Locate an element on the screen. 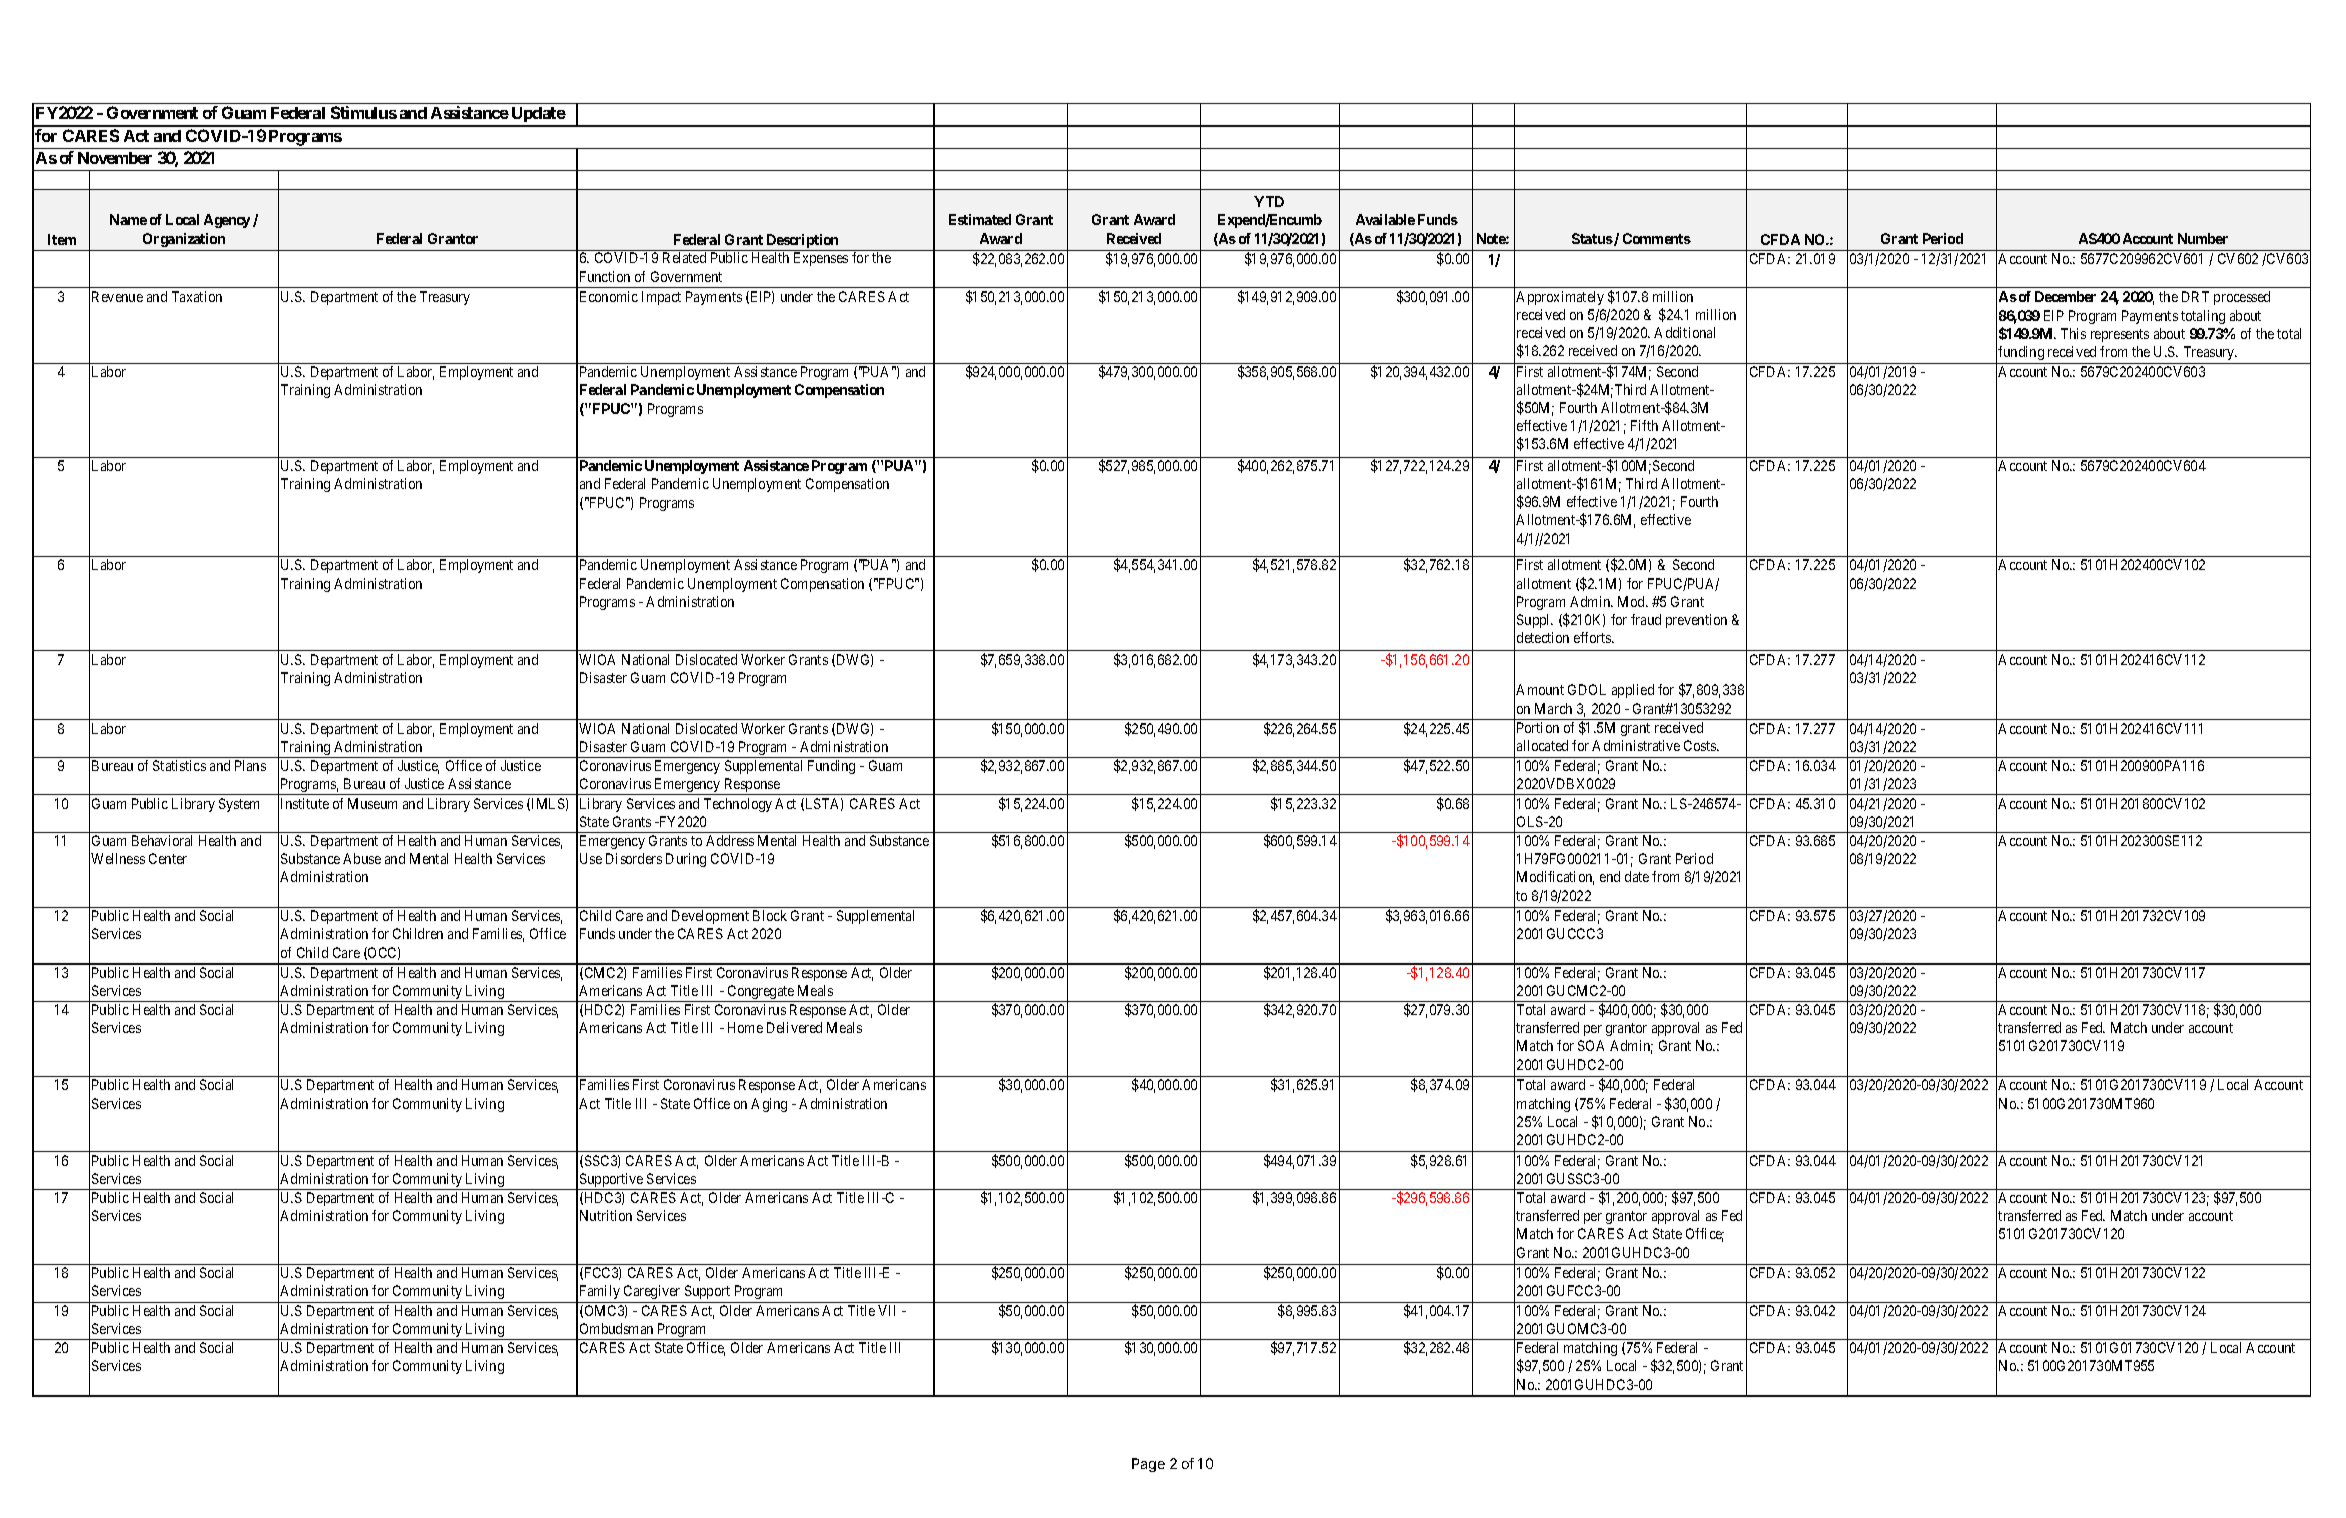 This screenshot has width=2346, height=1518. Technology is located at coordinates (738, 805).
